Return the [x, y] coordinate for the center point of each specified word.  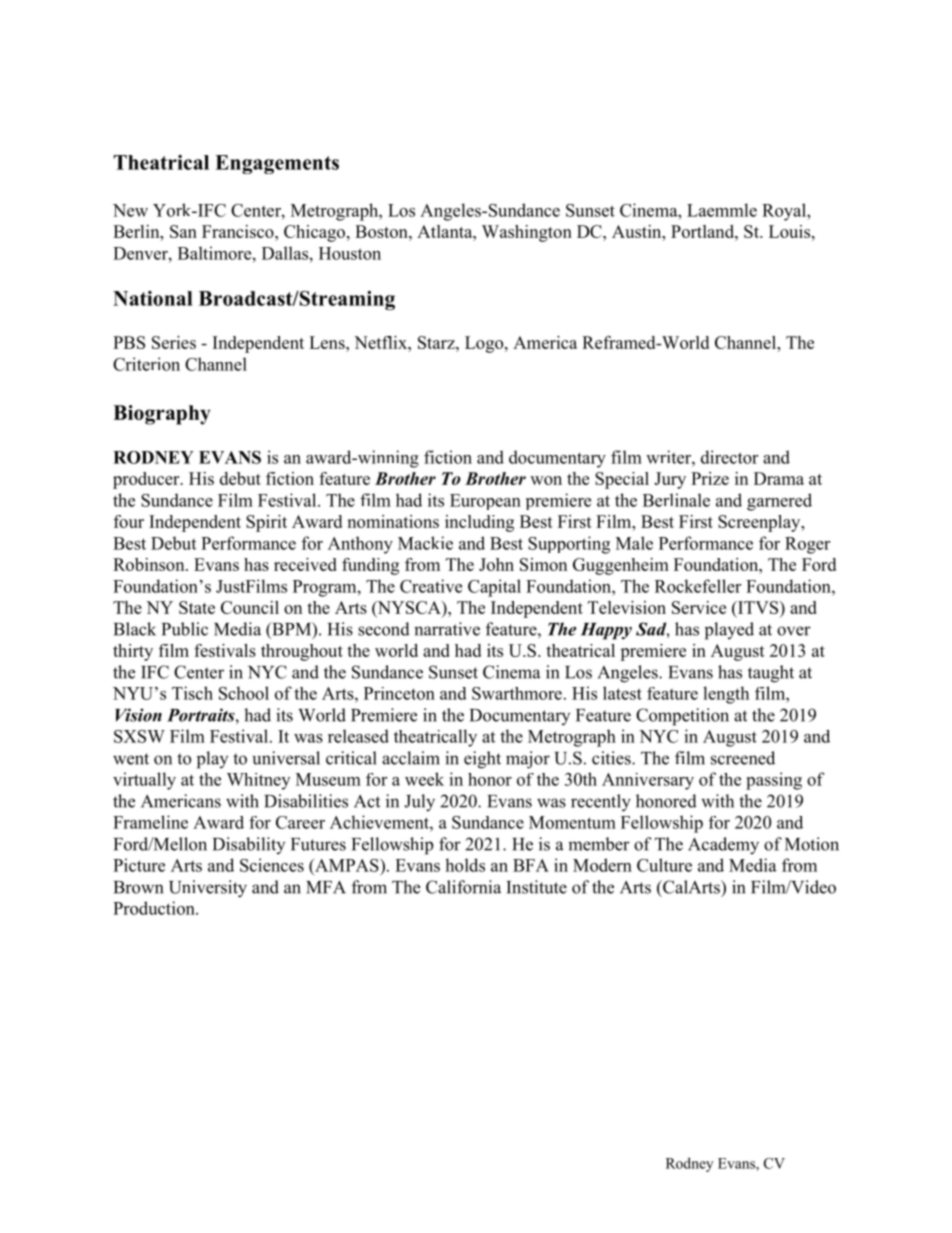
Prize [710, 478]
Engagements [277, 164]
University [208, 889]
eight [482, 760]
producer [147, 480]
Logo [485, 344]
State [197, 607]
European [485, 502]
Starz [437, 342]
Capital [494, 588]
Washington [527, 233]
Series [174, 342]
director [729, 457]
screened [743, 758]
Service [699, 607]
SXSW [139, 736]
